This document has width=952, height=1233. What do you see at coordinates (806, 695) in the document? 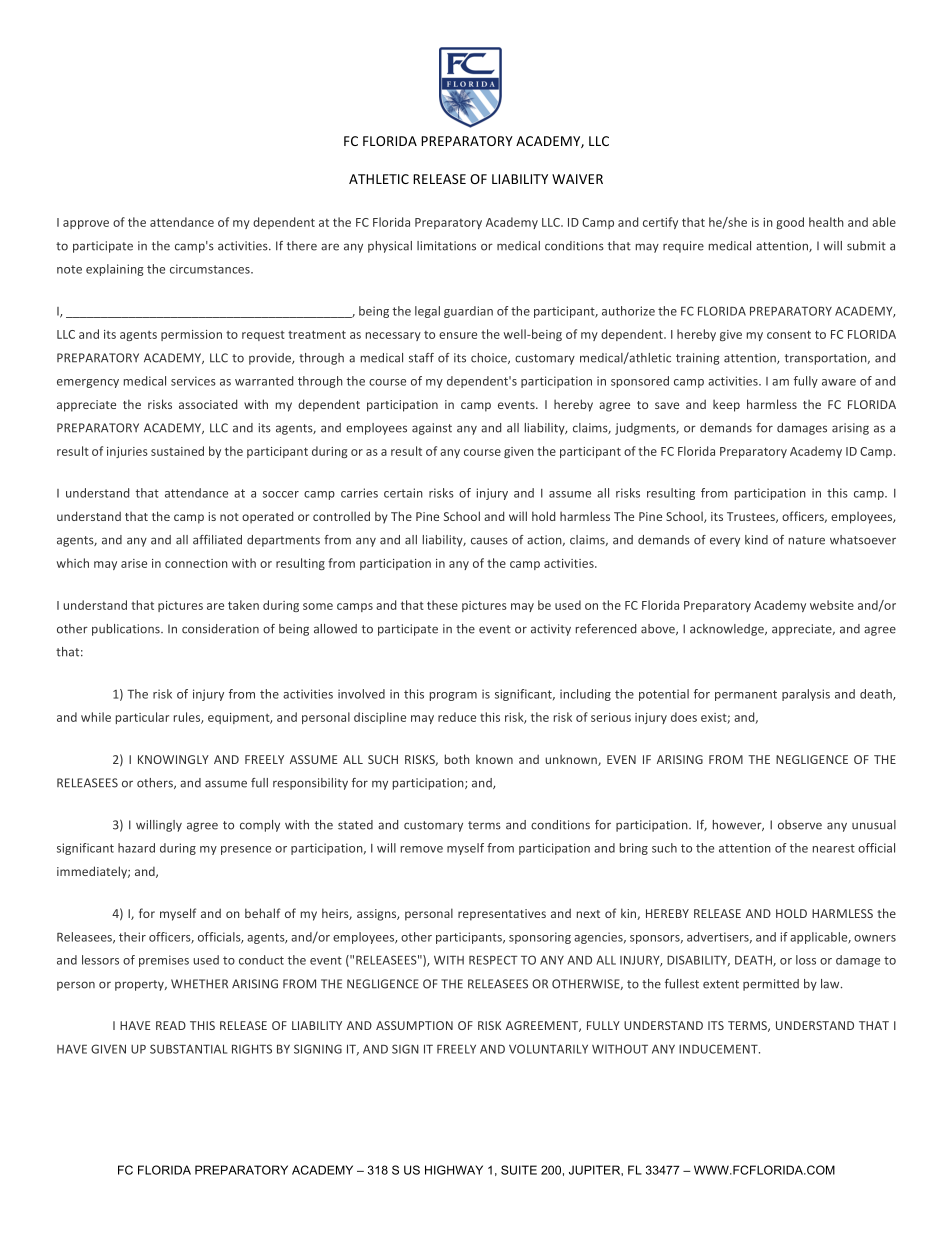
I see `paralysis` at bounding box center [806, 695].
